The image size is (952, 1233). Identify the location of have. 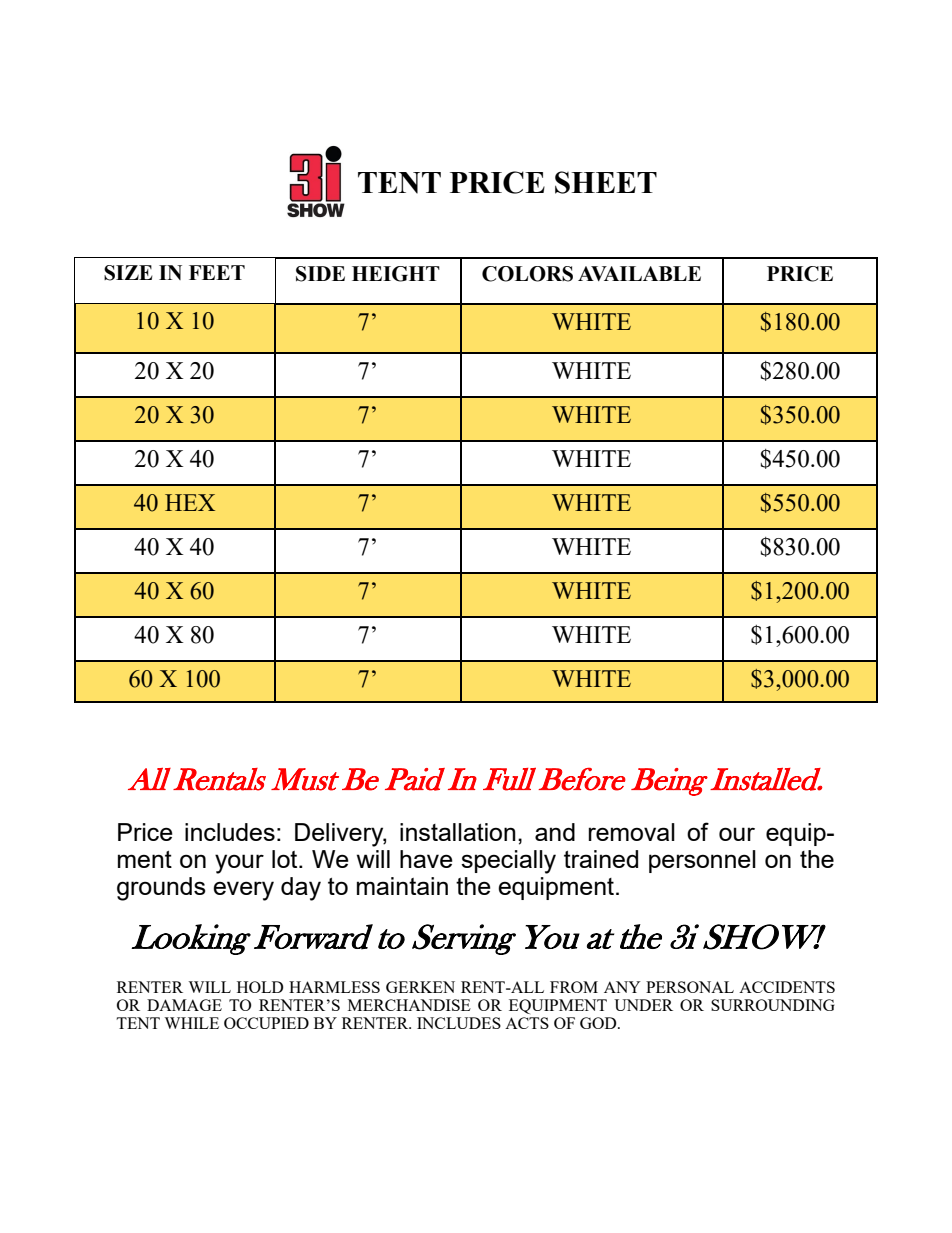
(426, 859).
